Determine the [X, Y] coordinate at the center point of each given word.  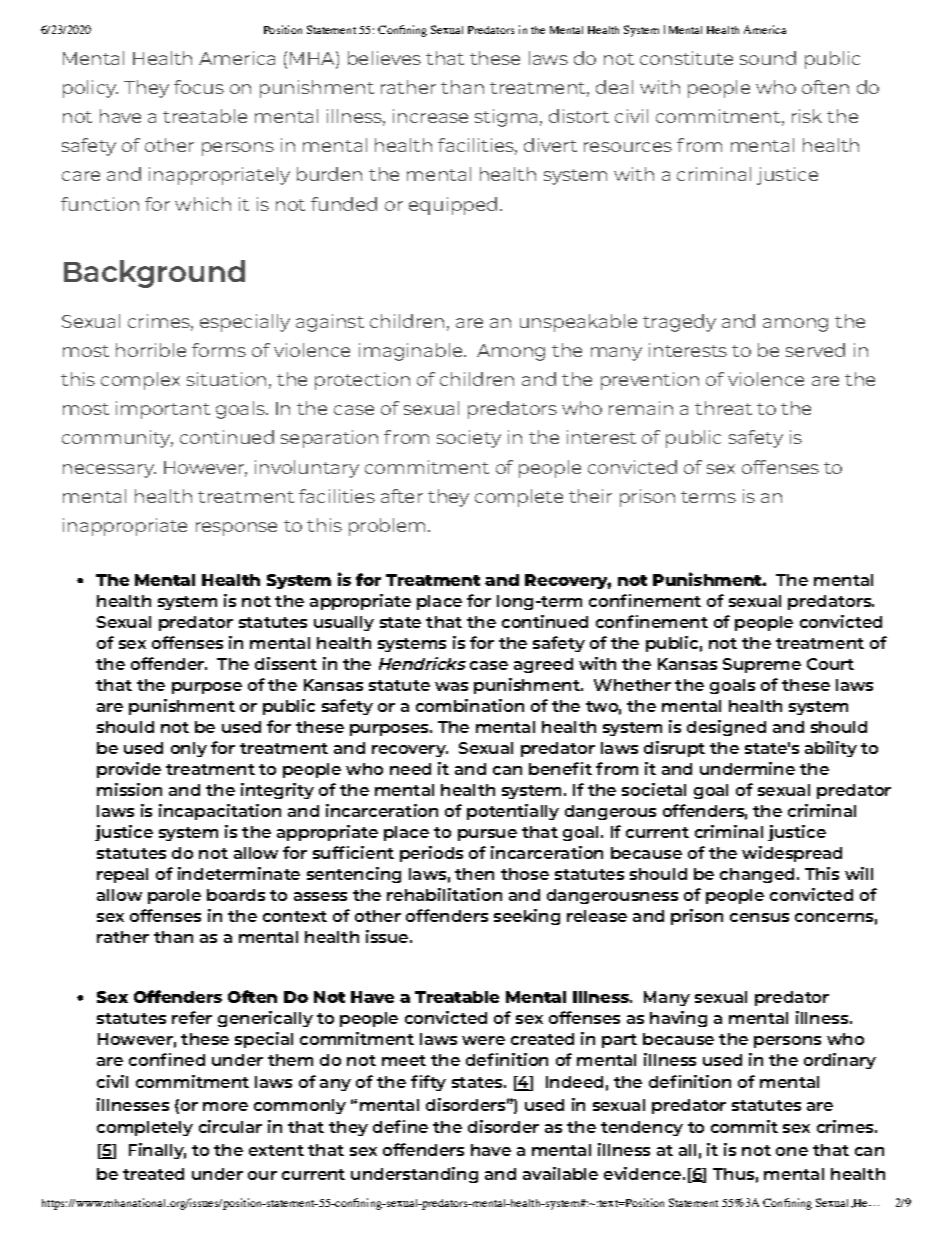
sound [768, 58]
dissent [286, 663]
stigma [506, 118]
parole [174, 896]
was [451, 686]
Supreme [762, 665]
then [474, 874]
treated [153, 1174]
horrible [151, 350]
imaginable [412, 352]
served [815, 350]
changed [757, 875]
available [560, 1173]
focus [199, 87]
